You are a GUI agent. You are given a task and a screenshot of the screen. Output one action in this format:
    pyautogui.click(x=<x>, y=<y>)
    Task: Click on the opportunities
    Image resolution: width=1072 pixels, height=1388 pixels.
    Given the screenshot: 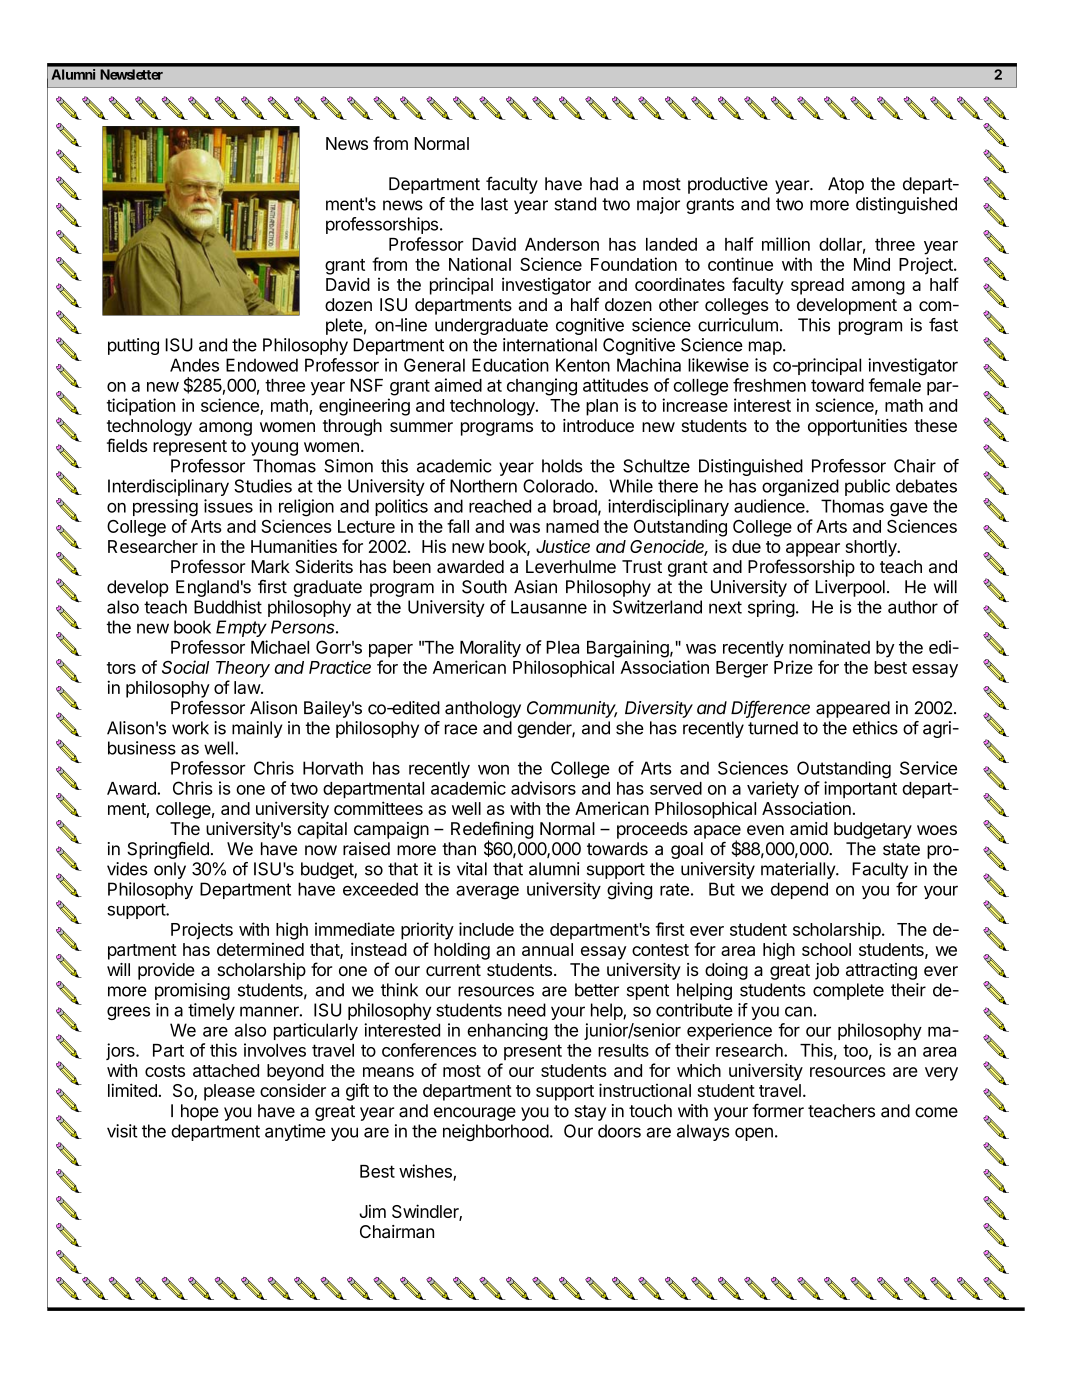 What is the action you would take?
    pyautogui.click(x=857, y=427)
